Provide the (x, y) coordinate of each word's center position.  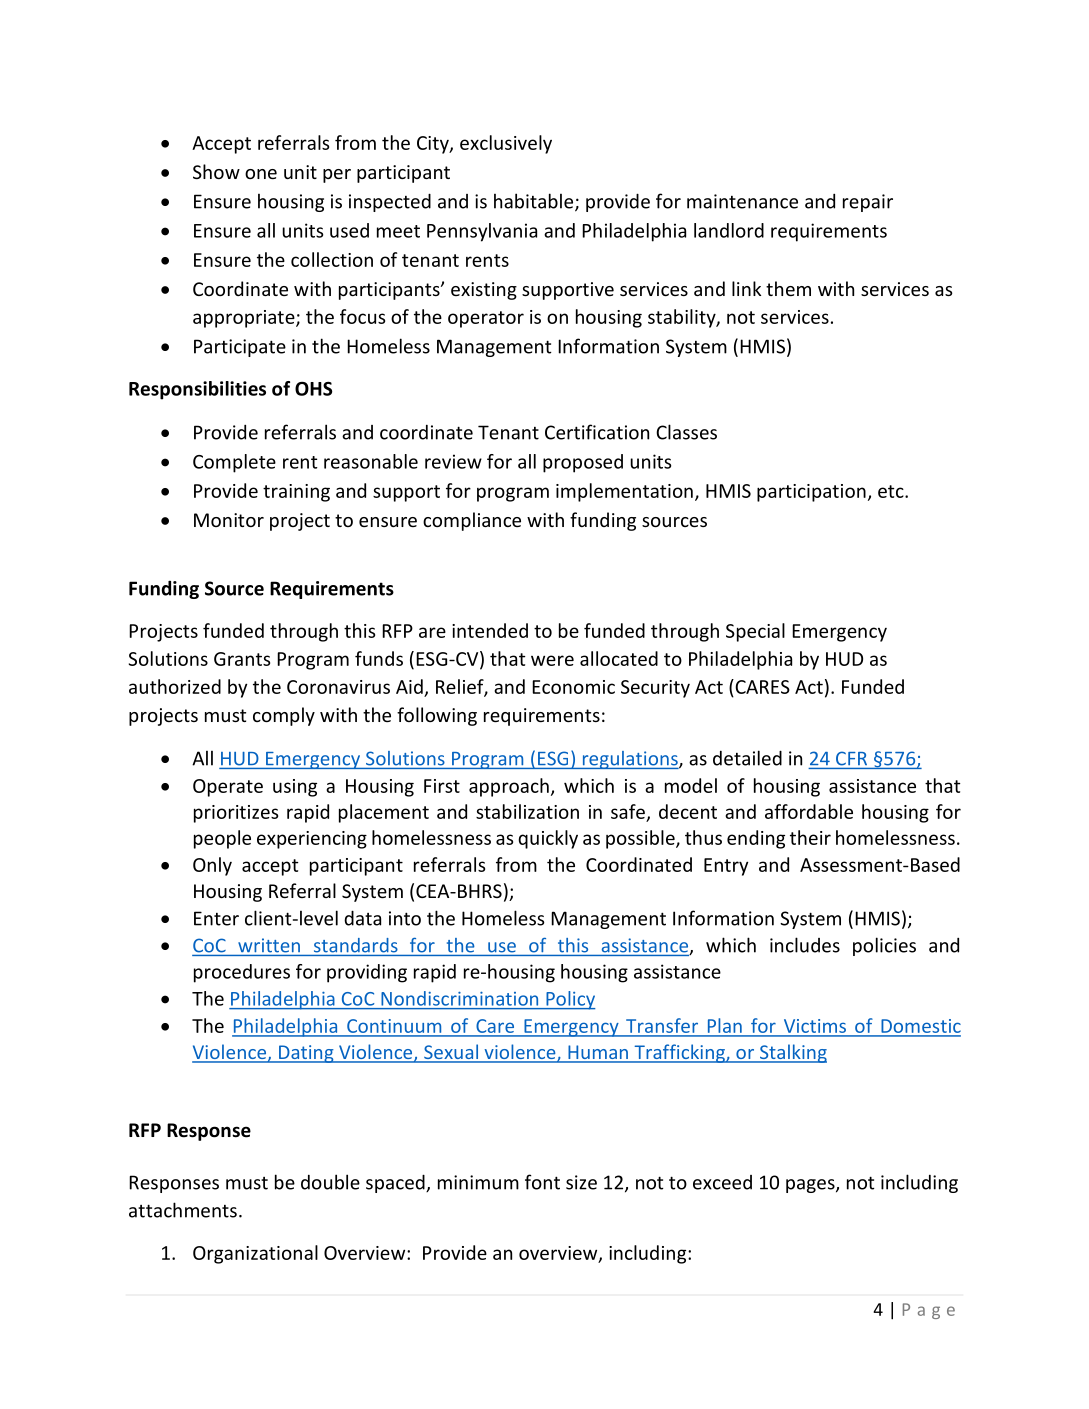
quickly (548, 839)
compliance (472, 521)
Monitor (229, 520)
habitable (535, 202)
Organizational (255, 1254)
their (810, 837)
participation (811, 493)
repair (868, 203)
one (261, 174)
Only (212, 866)
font (542, 1182)
